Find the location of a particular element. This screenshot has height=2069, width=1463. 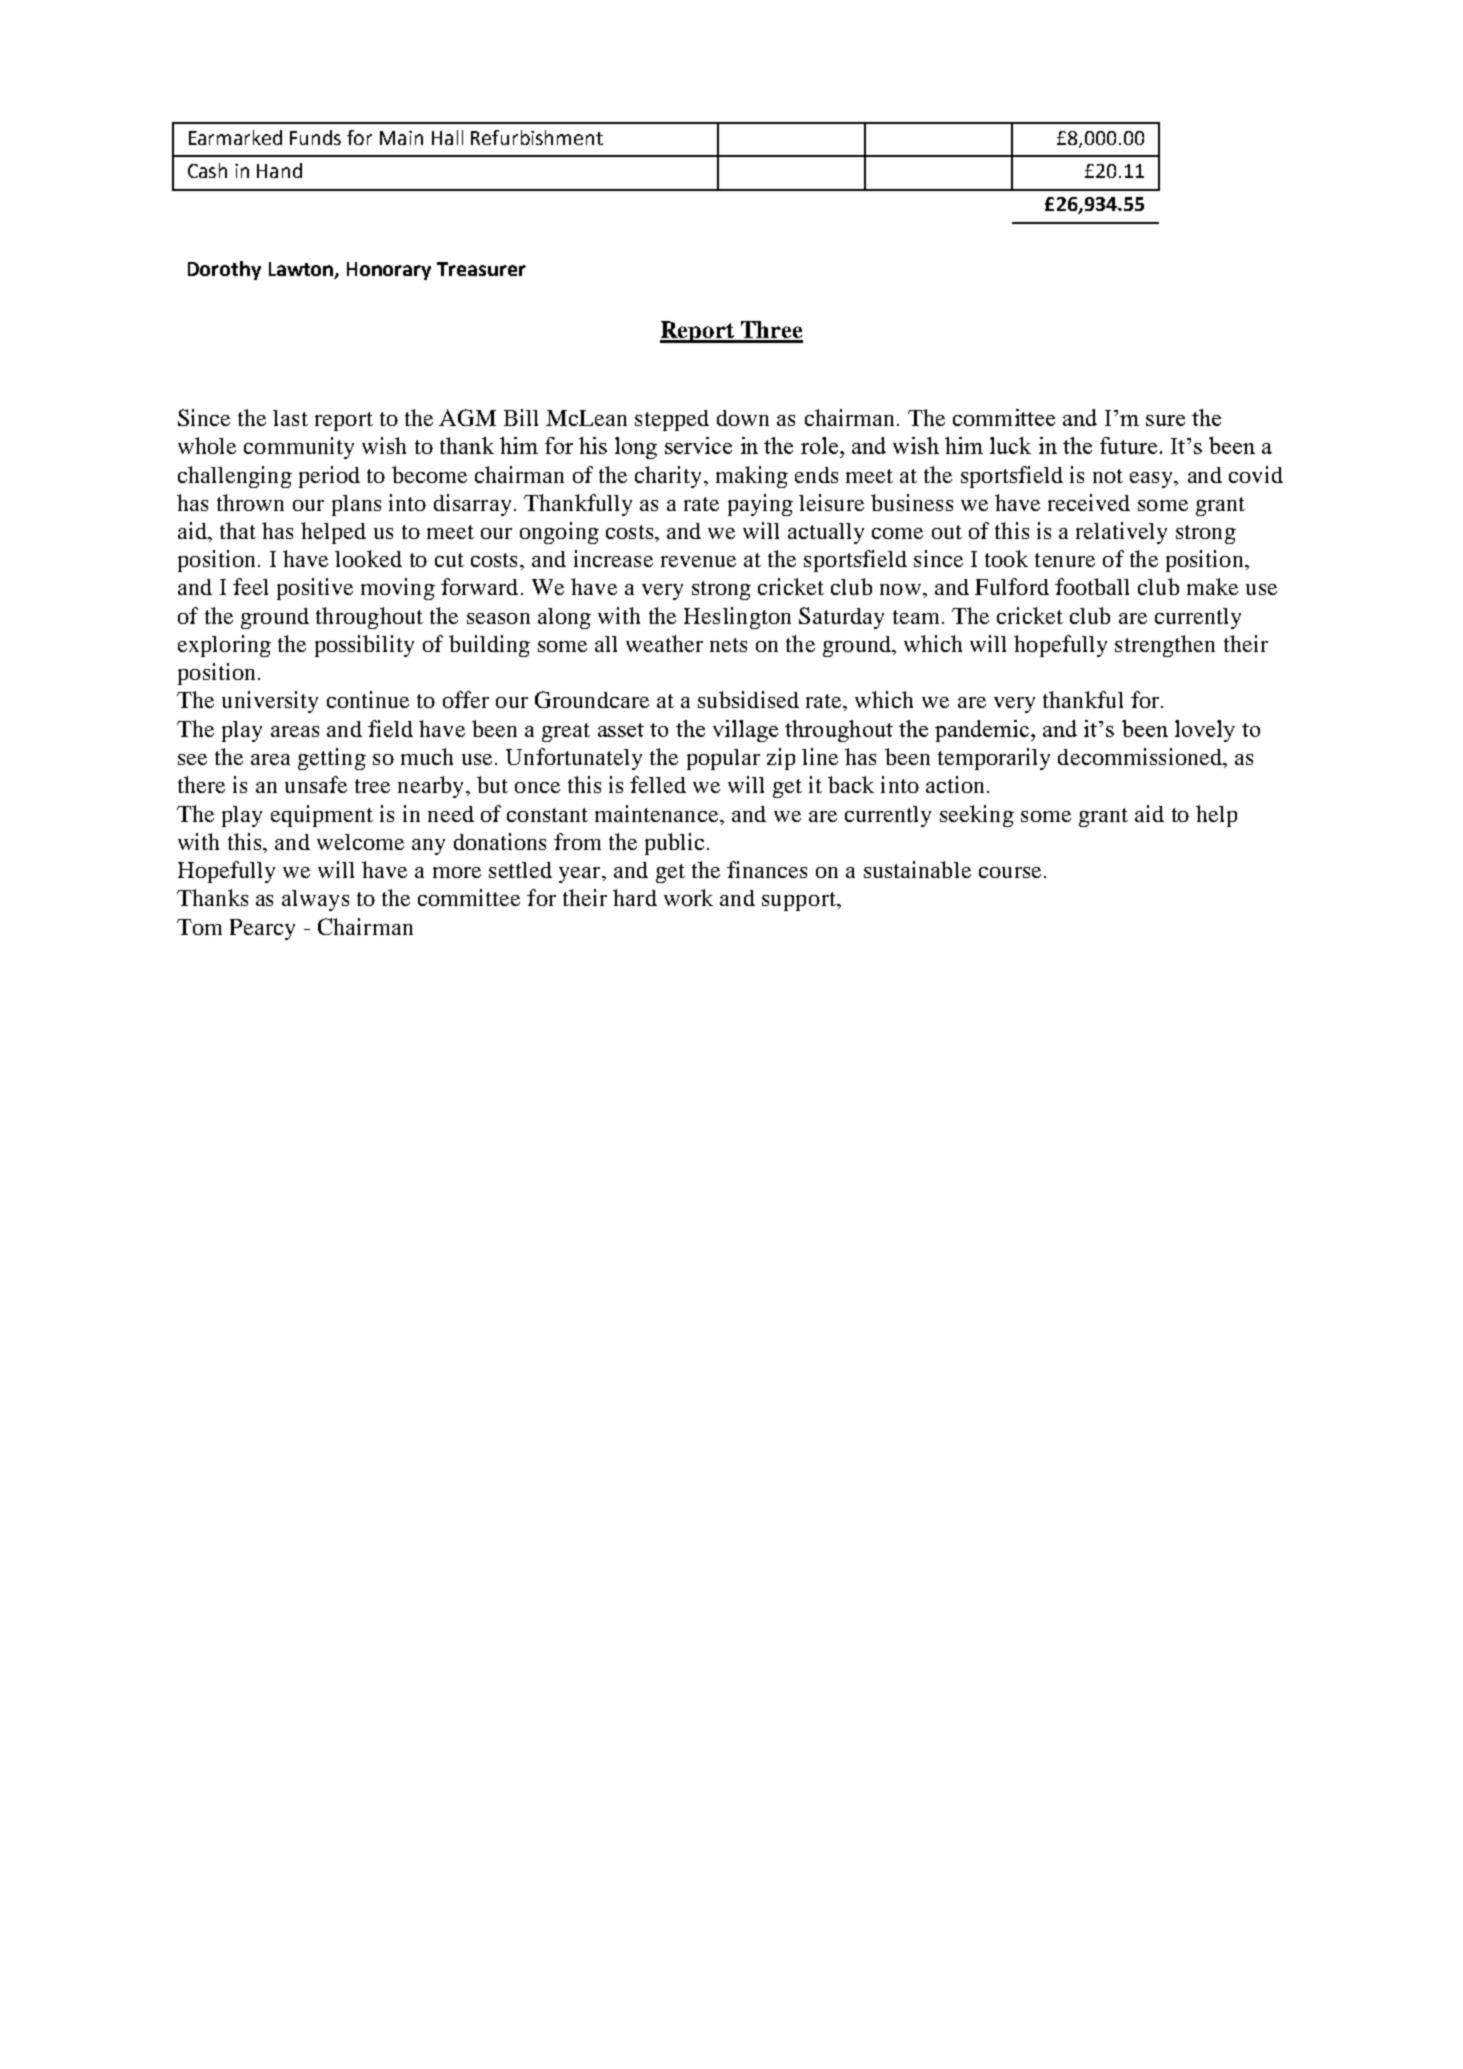

work is located at coordinates (688, 897).
